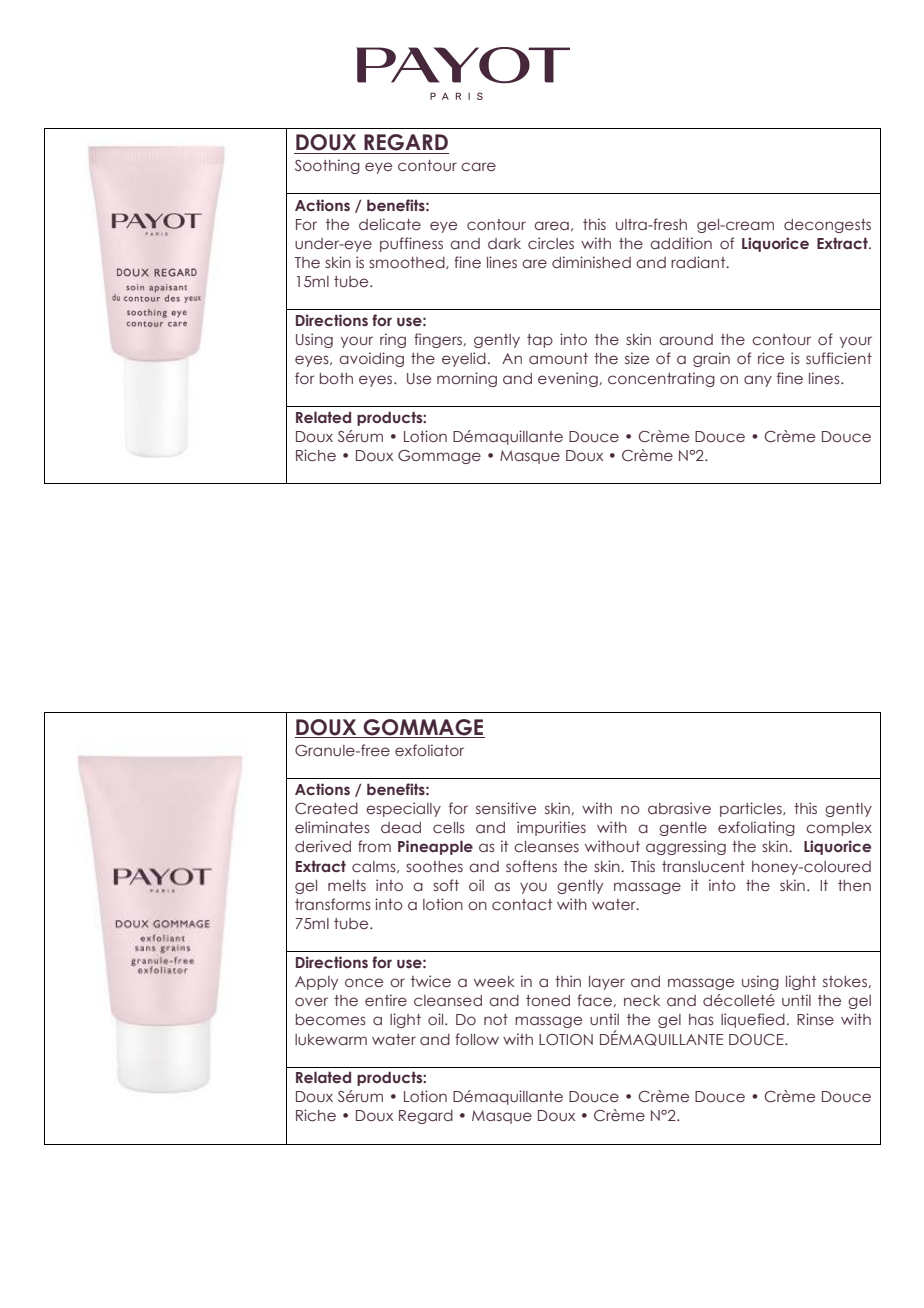 This screenshot has height=1308, width=924. Describe the element at coordinates (336, 378) in the screenshot. I see `both` at that location.
